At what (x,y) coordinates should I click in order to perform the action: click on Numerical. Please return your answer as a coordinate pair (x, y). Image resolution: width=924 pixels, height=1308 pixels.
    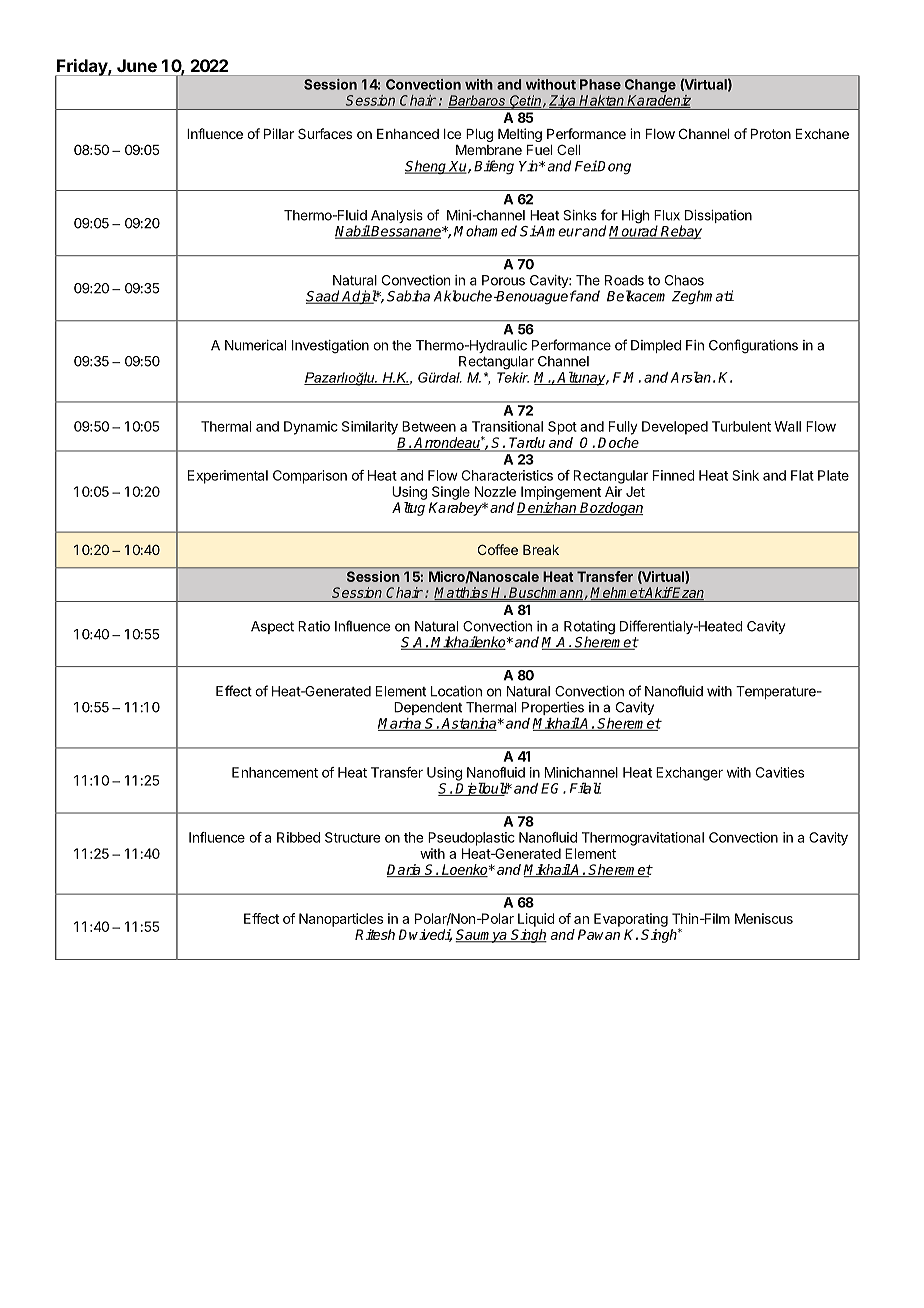
    Looking at the image, I should click on (255, 345).
